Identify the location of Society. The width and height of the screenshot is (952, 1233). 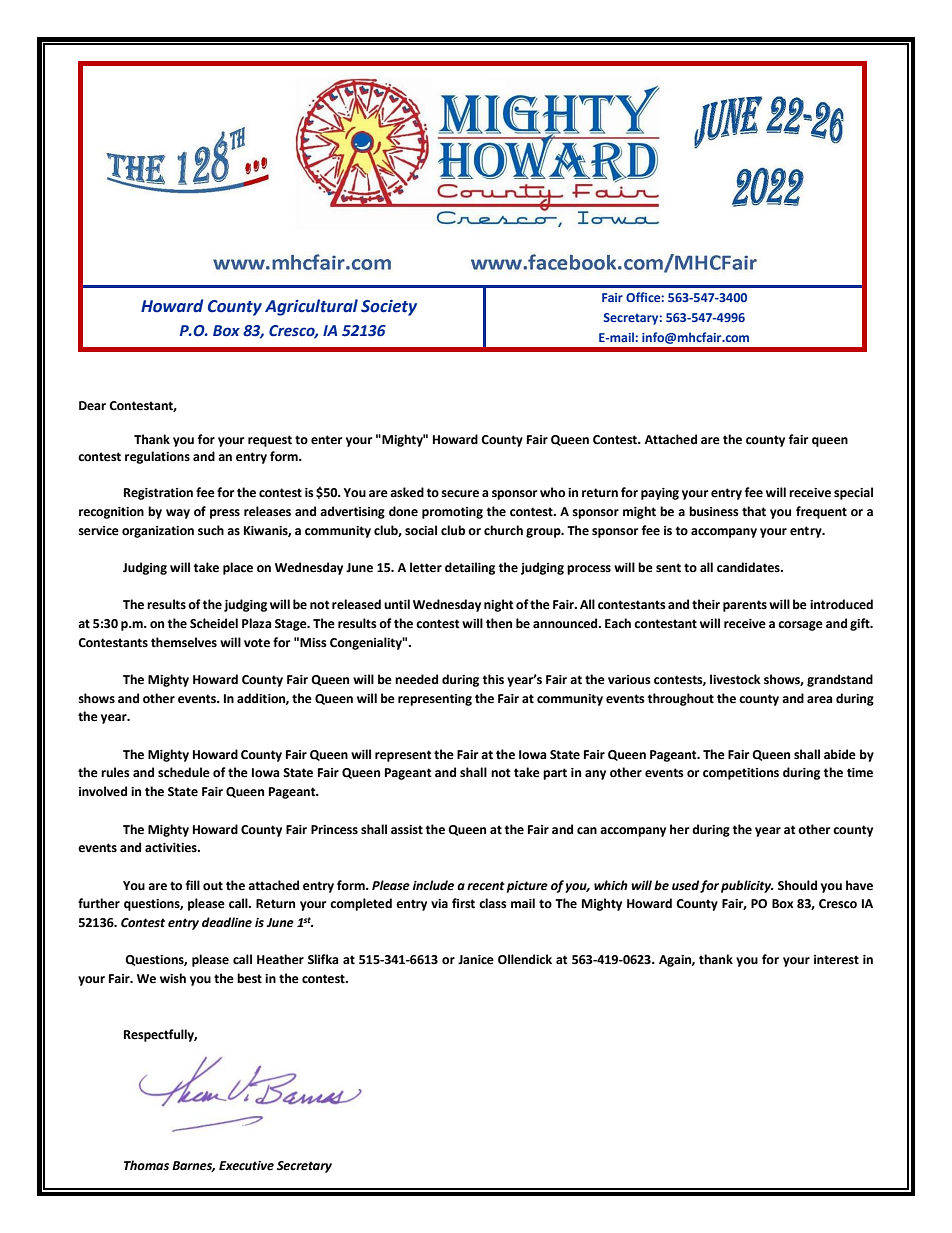
(389, 307).
